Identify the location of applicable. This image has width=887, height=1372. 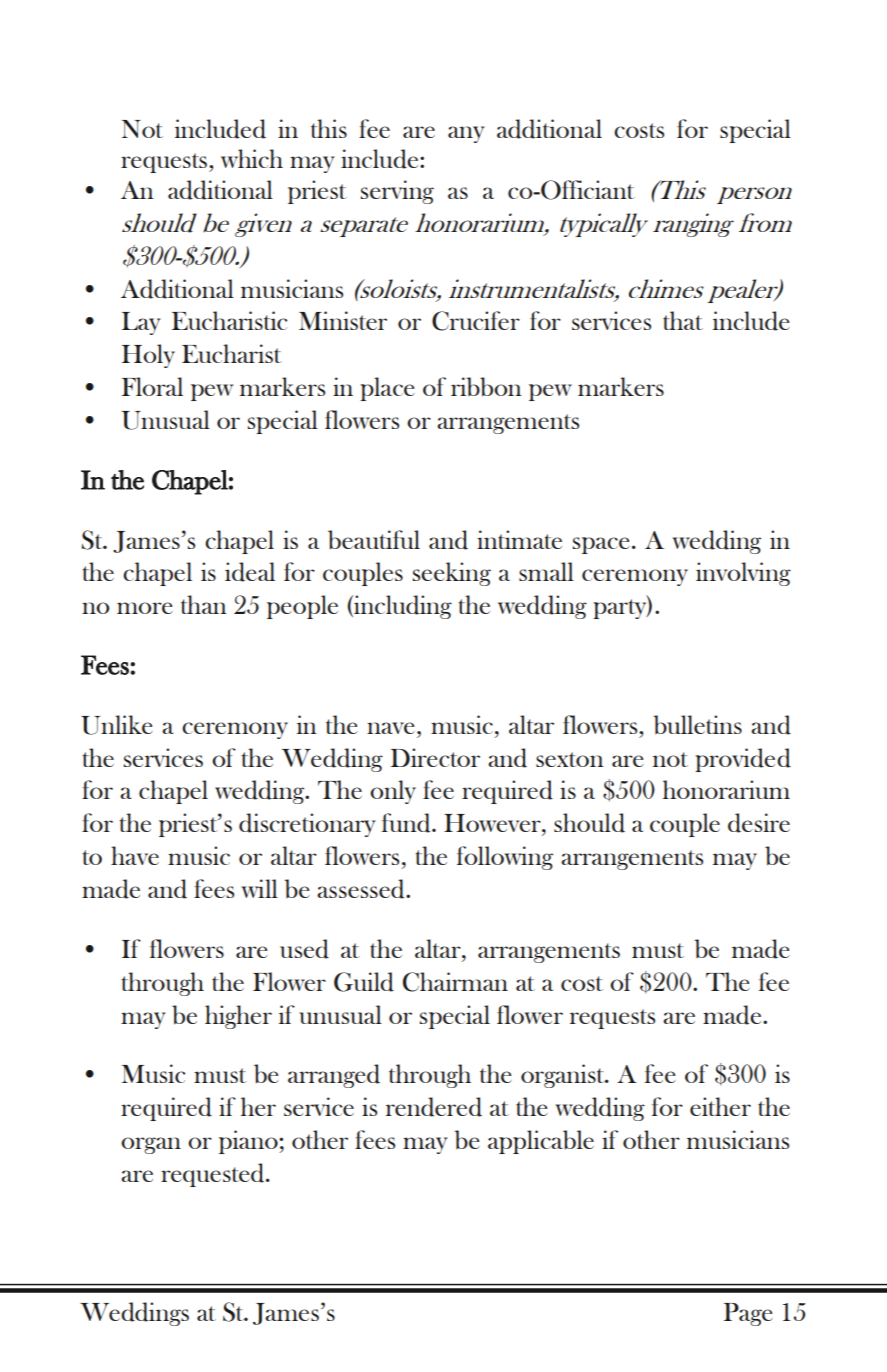
(541, 1142).
